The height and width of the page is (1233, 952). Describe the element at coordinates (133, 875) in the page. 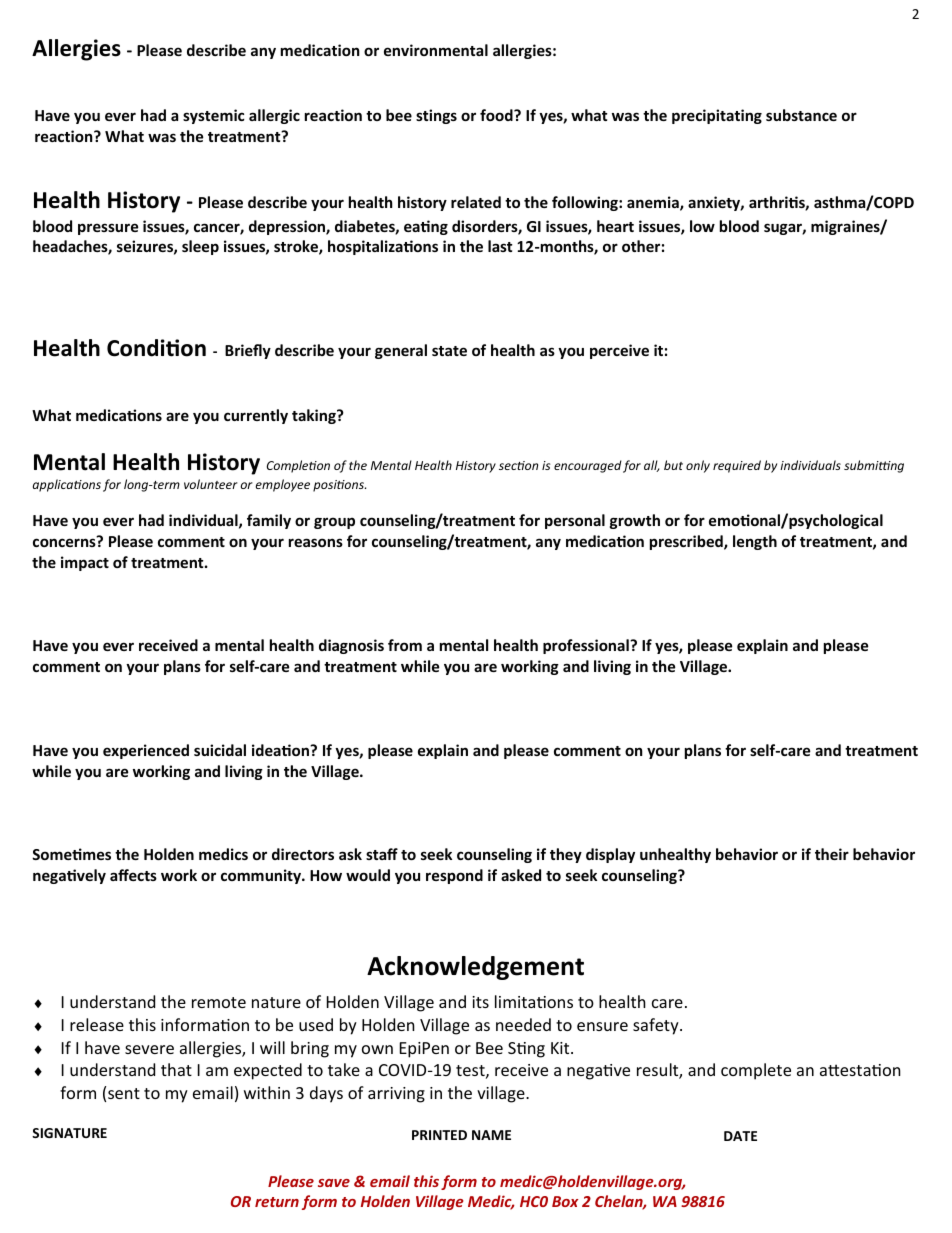

I see `affects` at that location.
